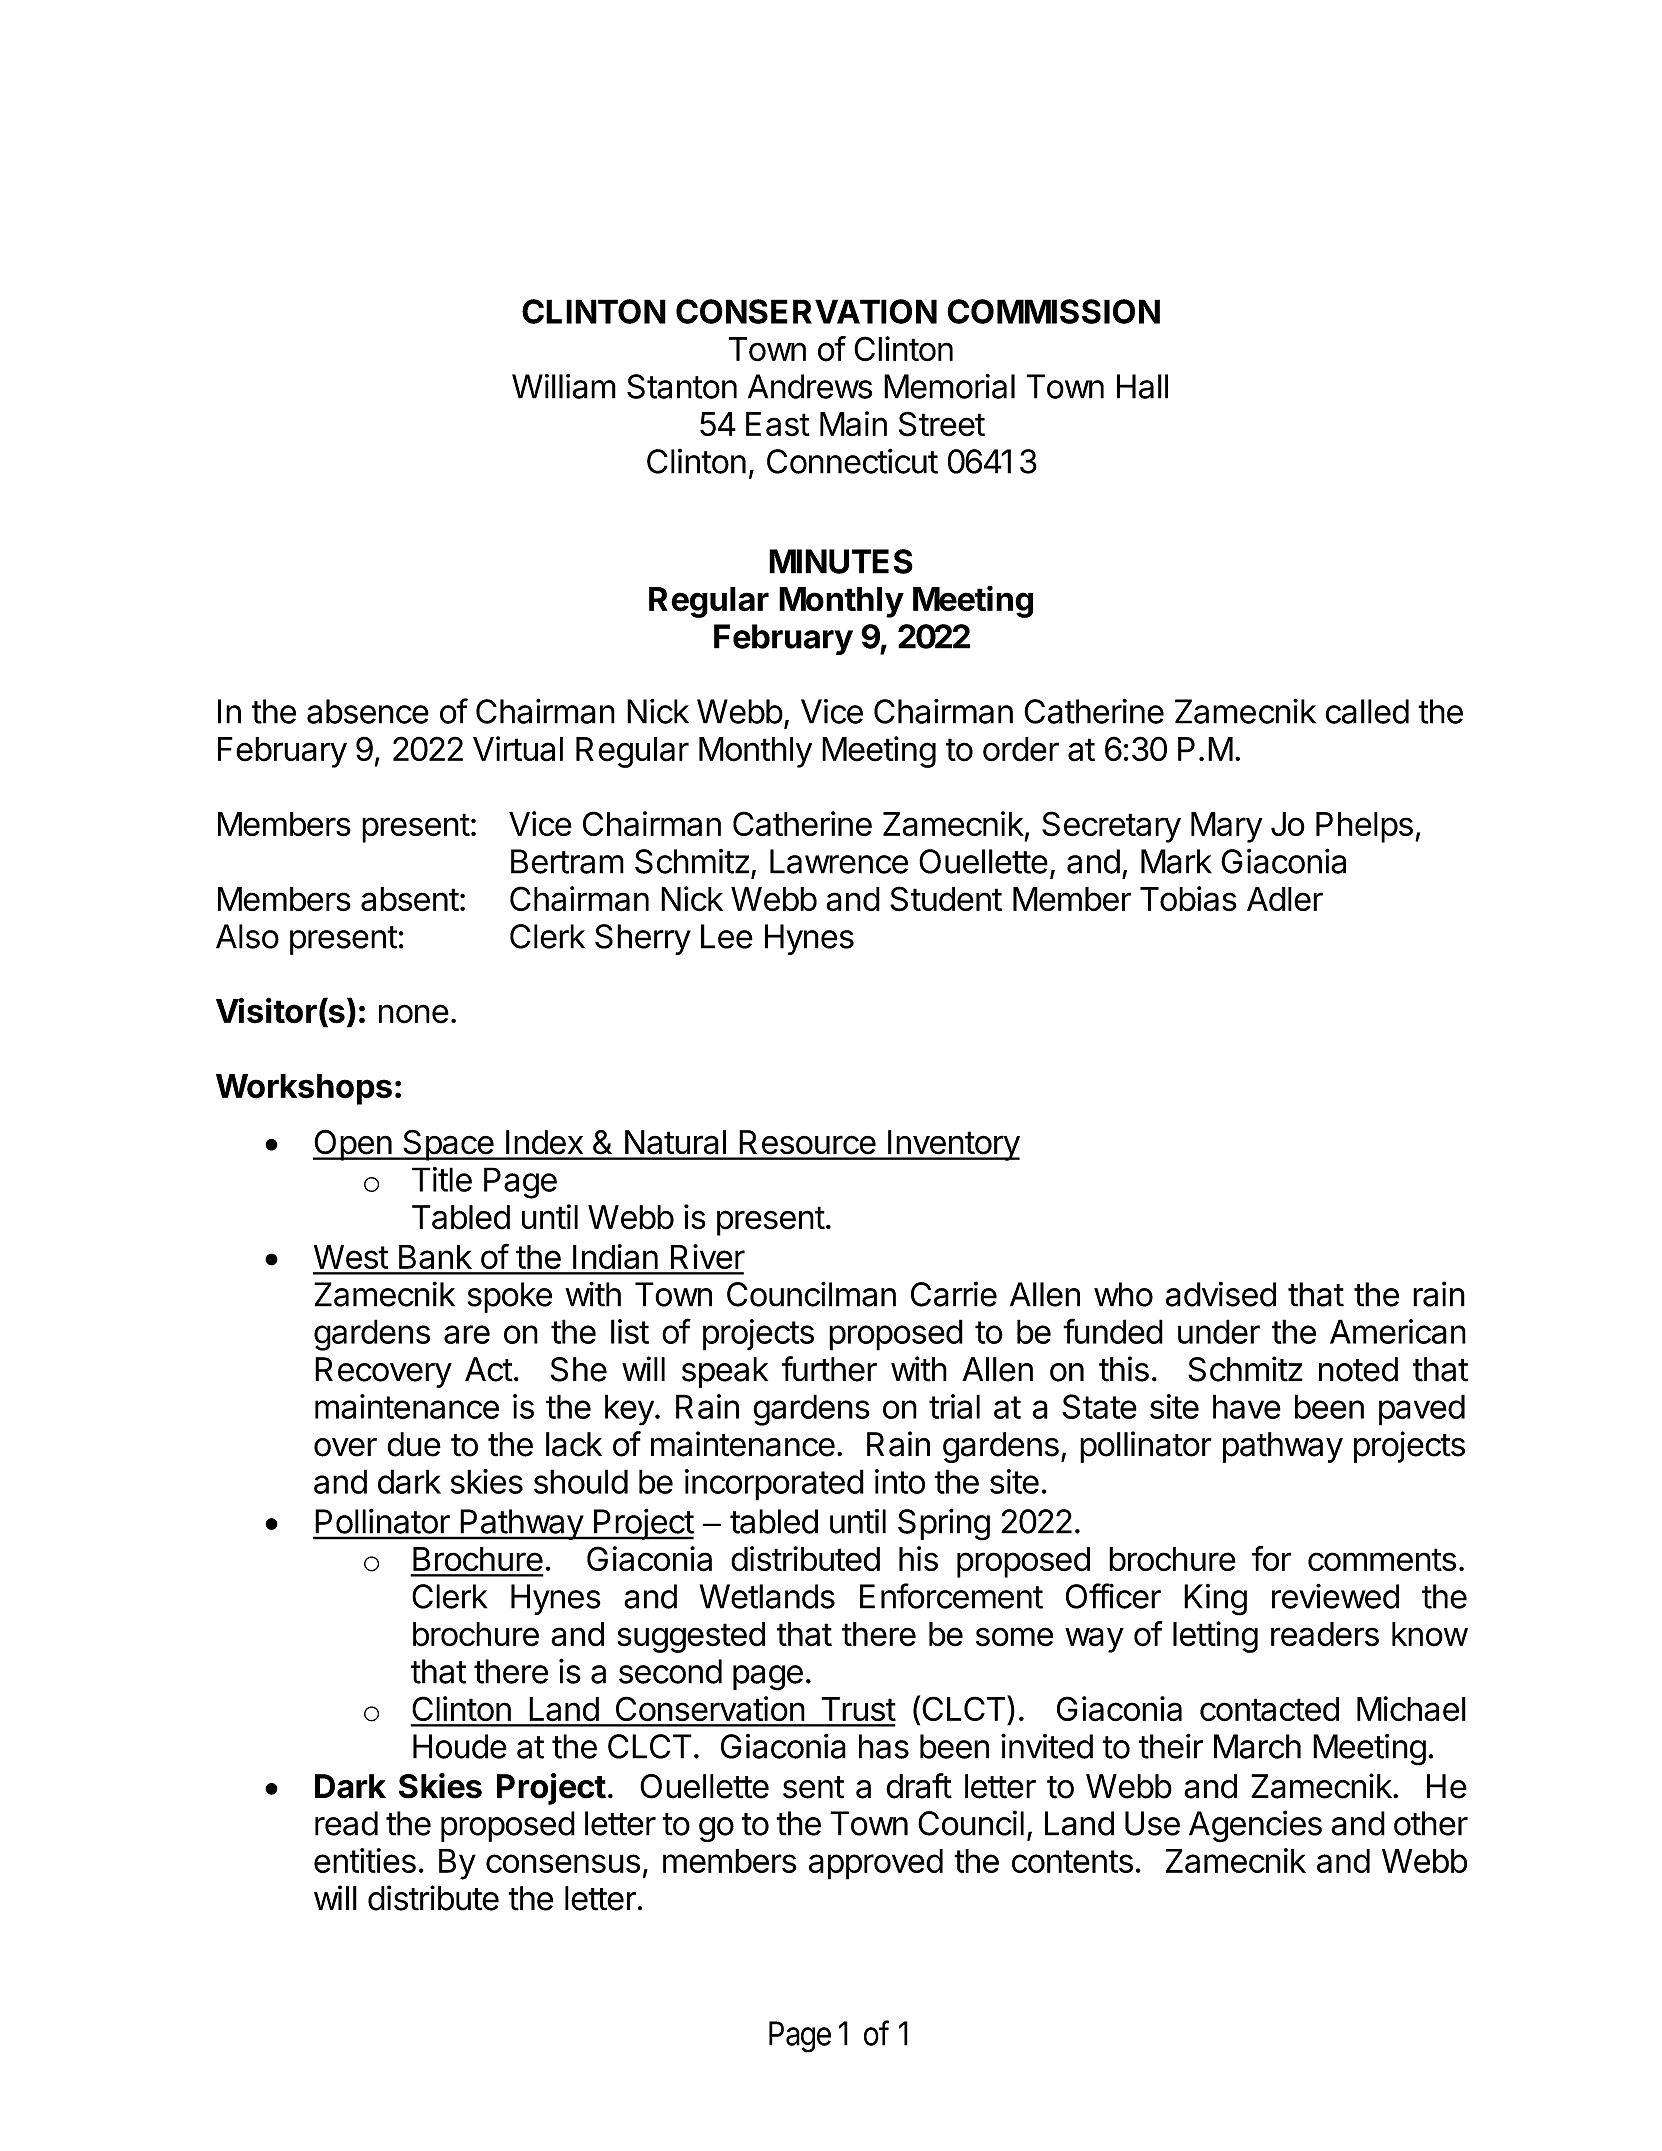  I want to click on Lawrence, so click(839, 861).
